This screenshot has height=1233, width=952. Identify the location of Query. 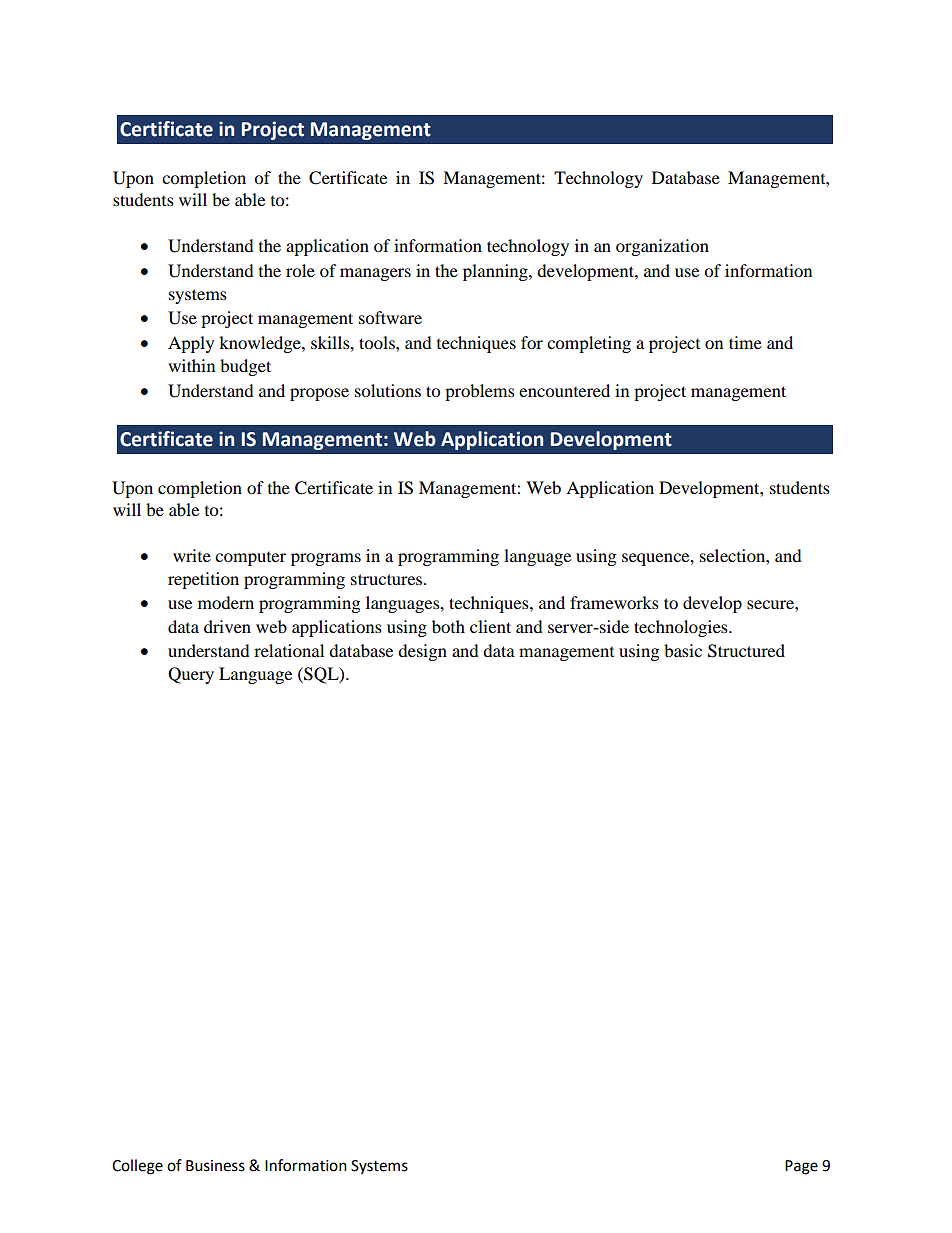
(191, 675).
